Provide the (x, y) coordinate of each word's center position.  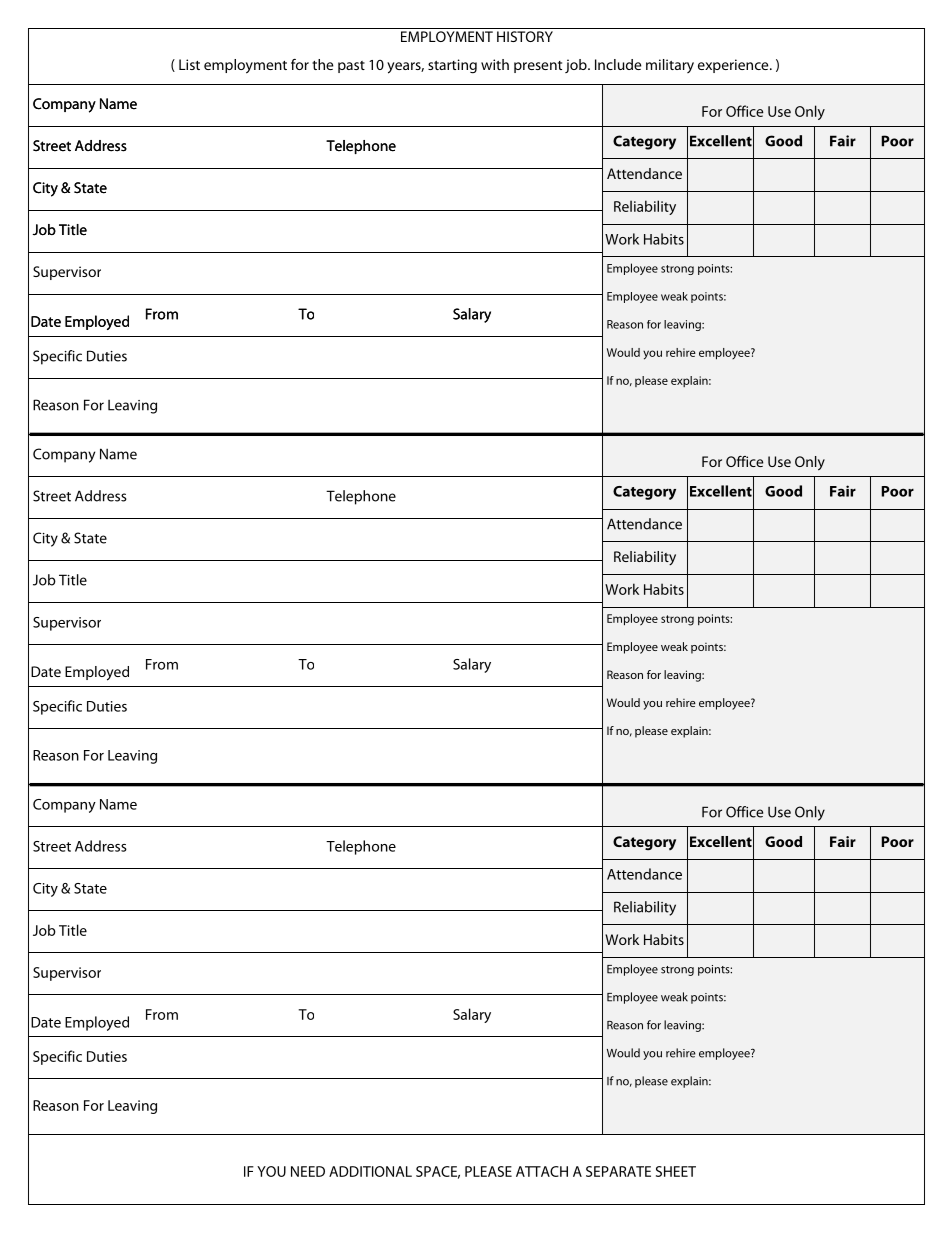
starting (452, 66)
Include (618, 64)
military (670, 66)
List (189, 64)
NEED (308, 1171)
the (322, 64)
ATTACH (542, 1171)
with (495, 64)
